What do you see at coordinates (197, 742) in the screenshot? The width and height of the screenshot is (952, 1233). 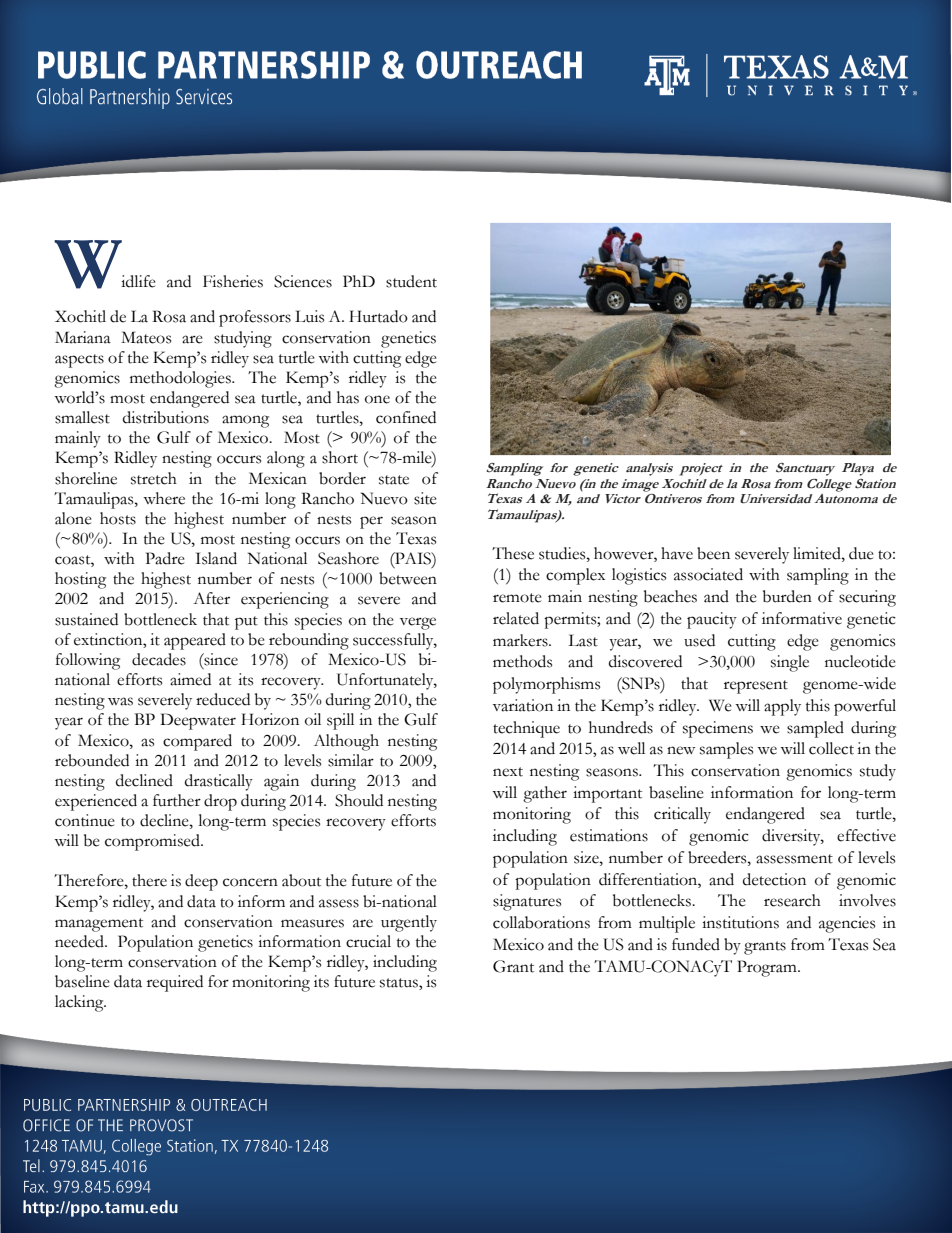 I see `compared` at bounding box center [197, 742].
